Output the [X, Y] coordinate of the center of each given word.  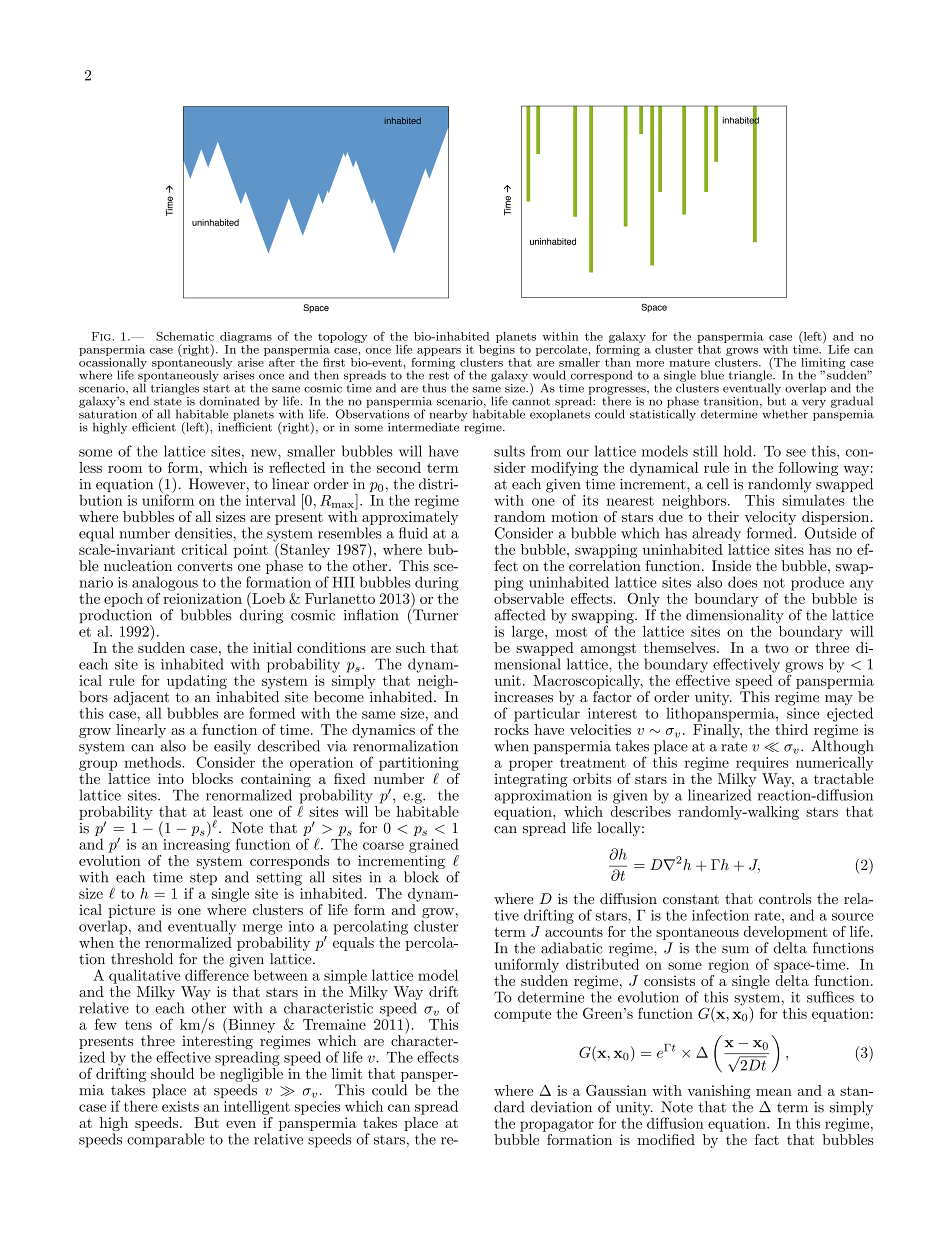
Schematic [185, 336]
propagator [557, 1125]
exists [180, 1106]
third [791, 729]
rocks [511, 729]
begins [497, 349]
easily [232, 747]
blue [712, 375]
